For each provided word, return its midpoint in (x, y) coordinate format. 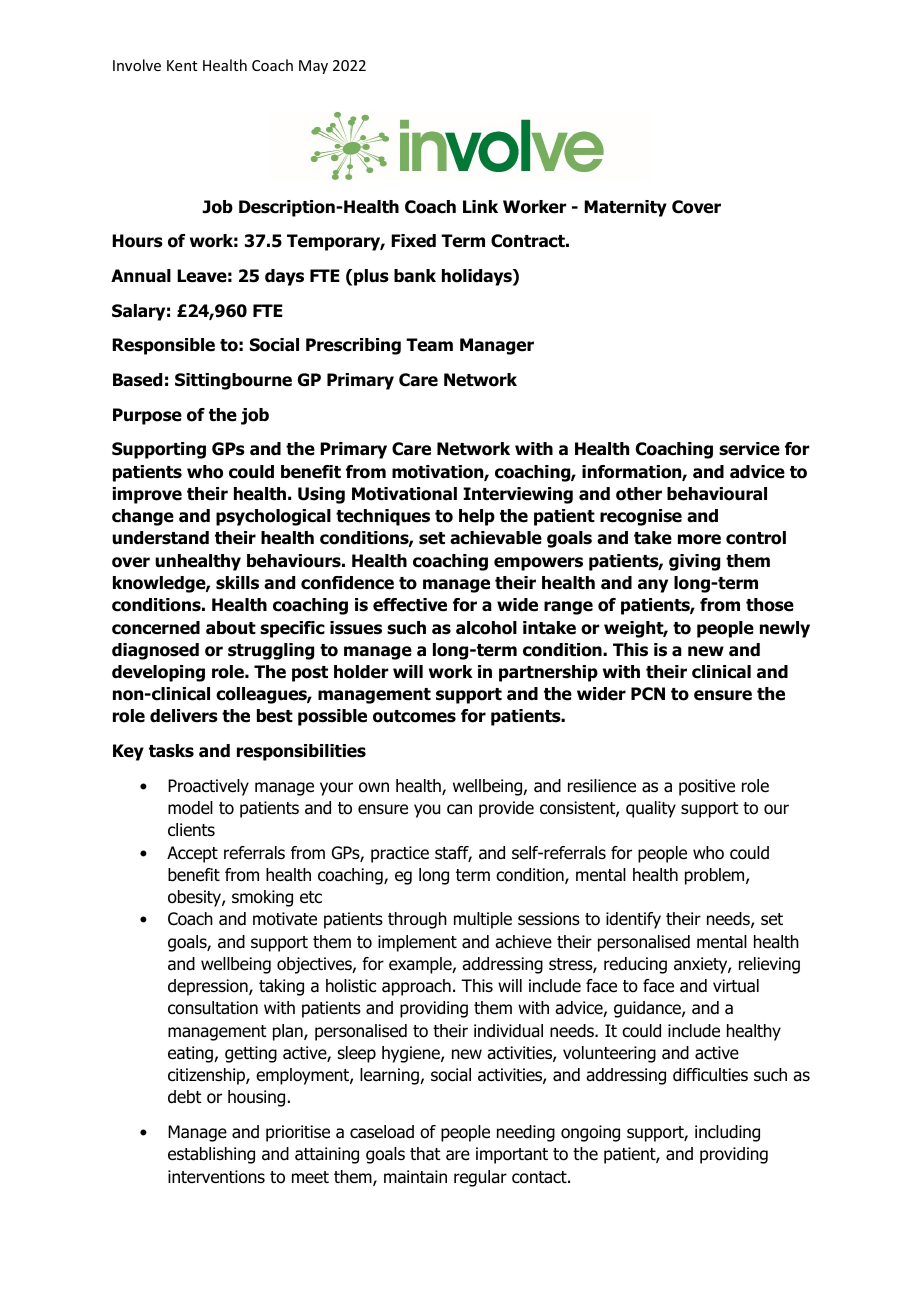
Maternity (625, 208)
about (231, 628)
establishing (211, 1155)
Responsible (163, 346)
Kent (182, 65)
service (749, 449)
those (770, 605)
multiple (483, 920)
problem (716, 876)
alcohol (486, 628)
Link (480, 206)
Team (429, 345)
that (425, 1154)
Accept (192, 854)
